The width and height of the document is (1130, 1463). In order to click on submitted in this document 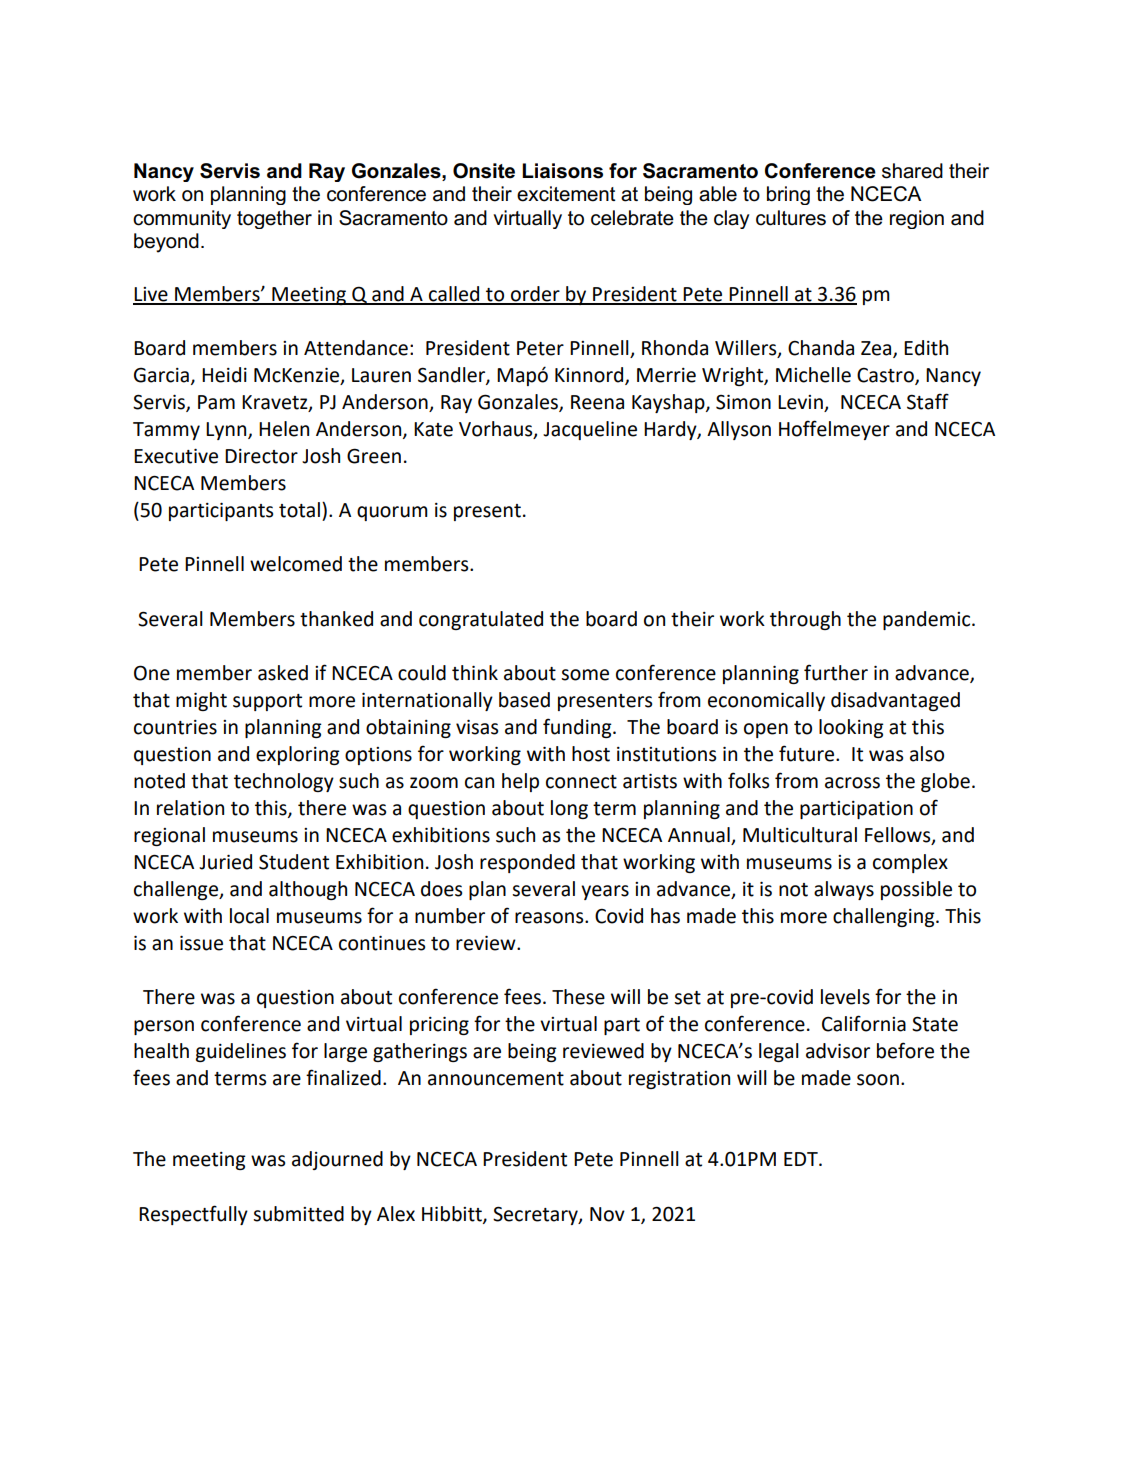, I will do `click(298, 1214)`.
